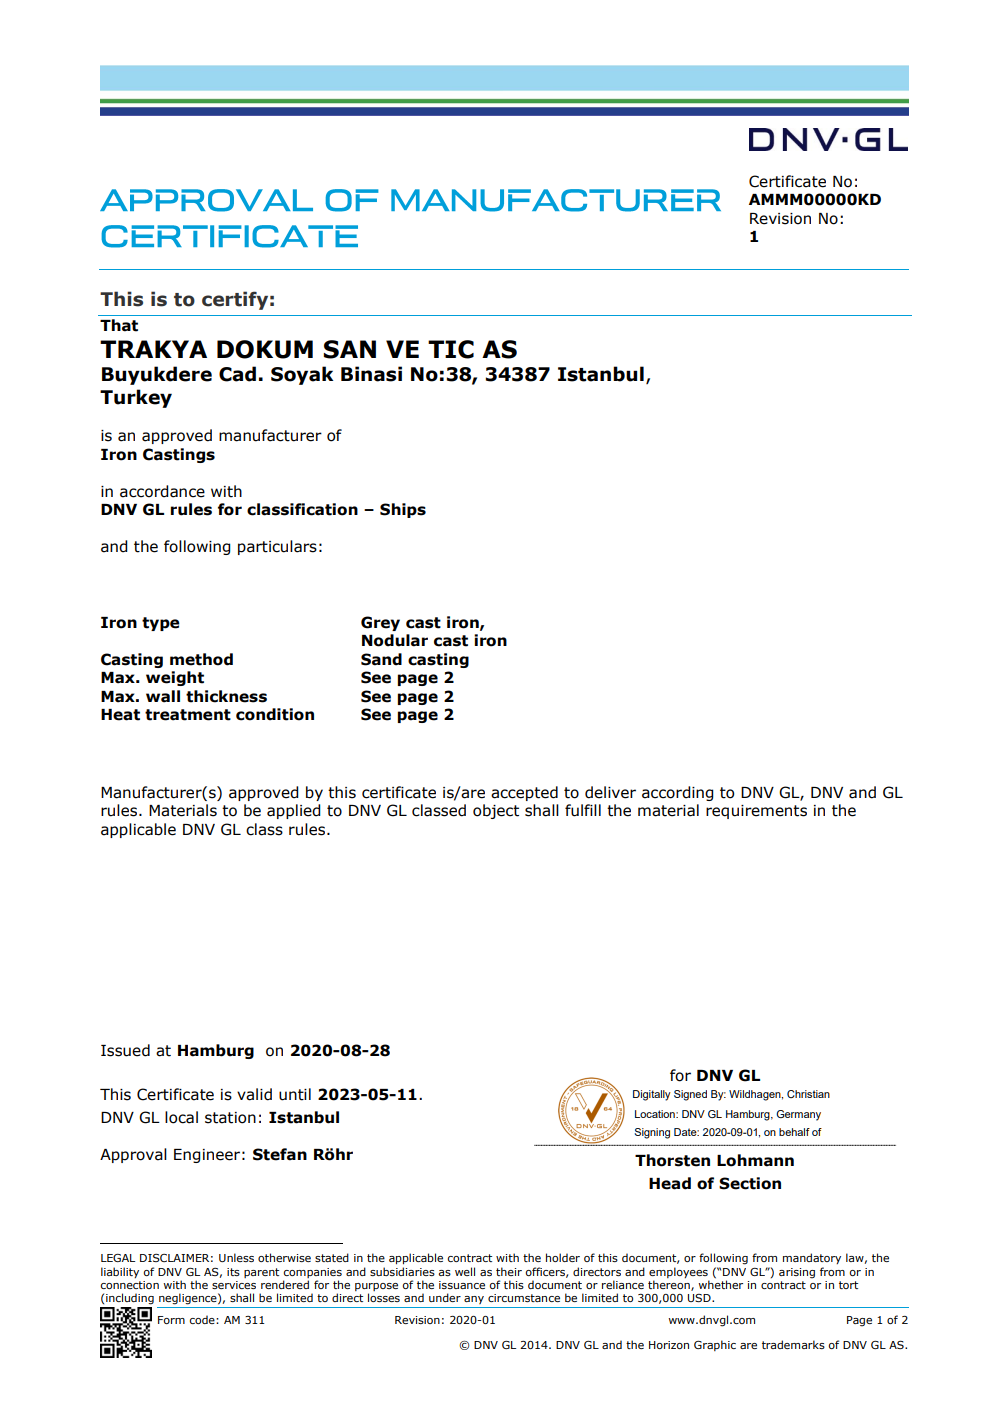 This screenshot has height=1419, width=1004. What do you see at coordinates (380, 623) in the screenshot?
I see `Grey` at bounding box center [380, 623].
